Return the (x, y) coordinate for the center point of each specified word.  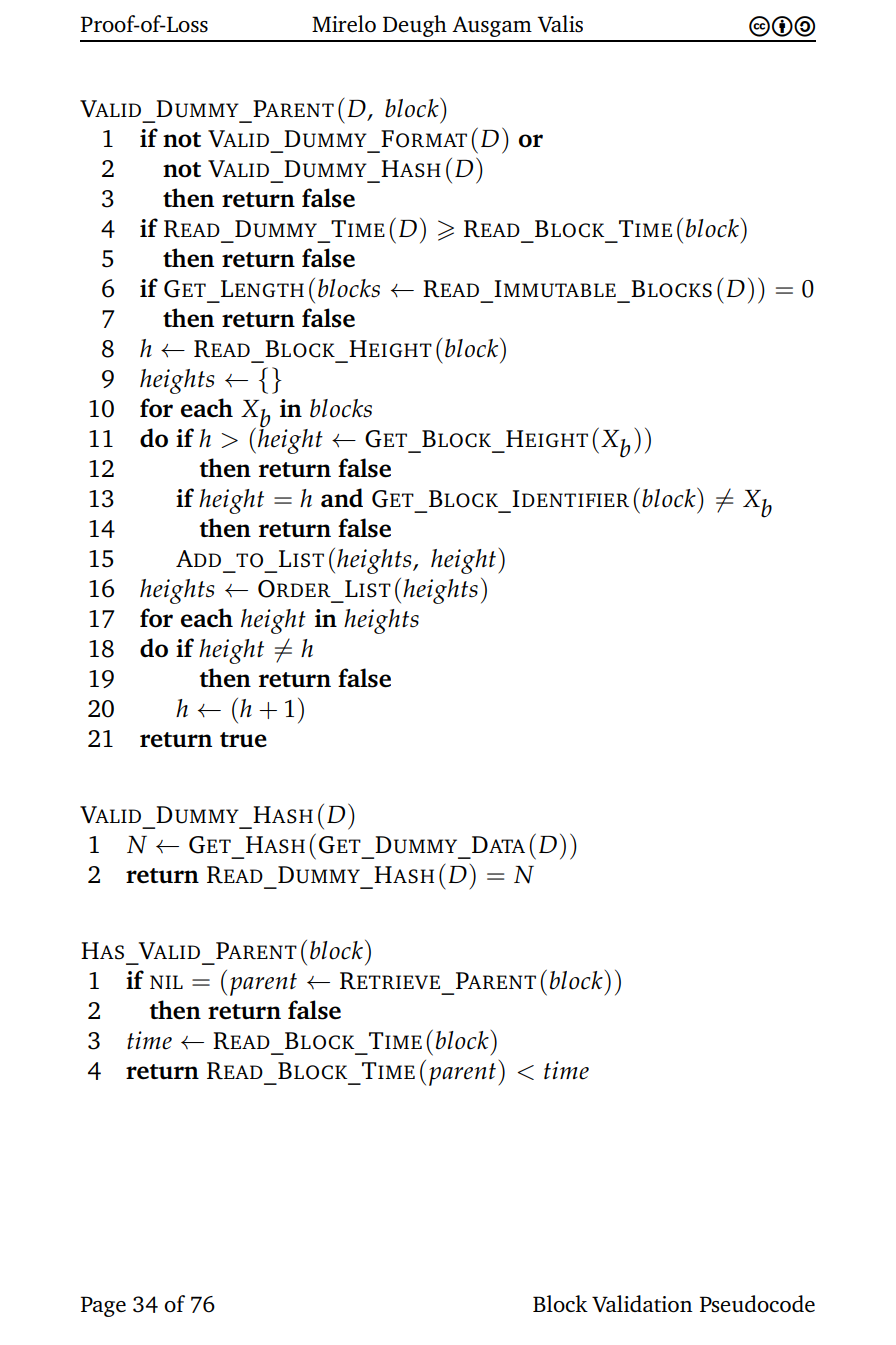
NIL (166, 982)
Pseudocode (757, 1304)
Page (103, 1306)
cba (782, 26)
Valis (560, 24)
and (342, 497)
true (243, 740)
